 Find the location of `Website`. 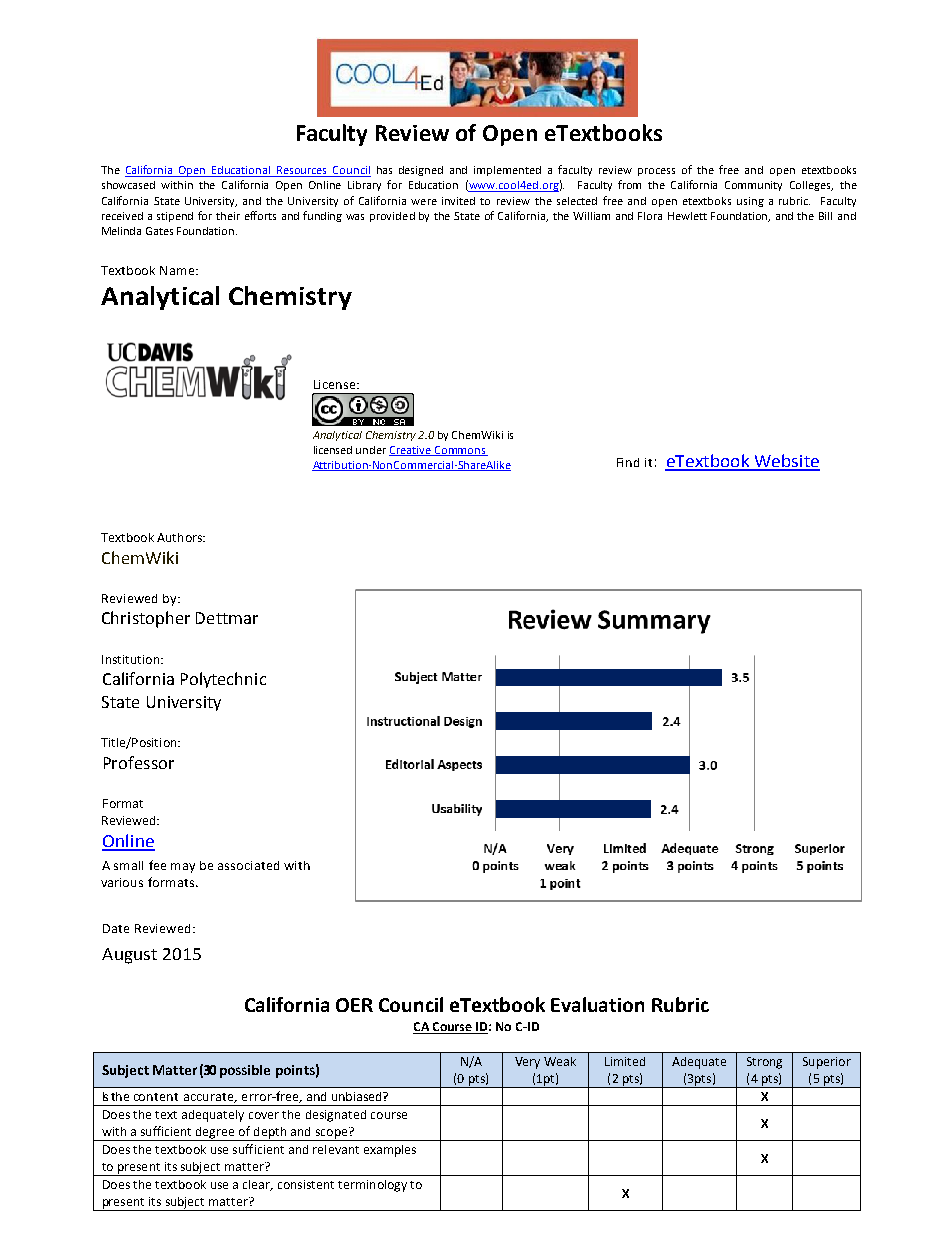

Website is located at coordinates (786, 462).
